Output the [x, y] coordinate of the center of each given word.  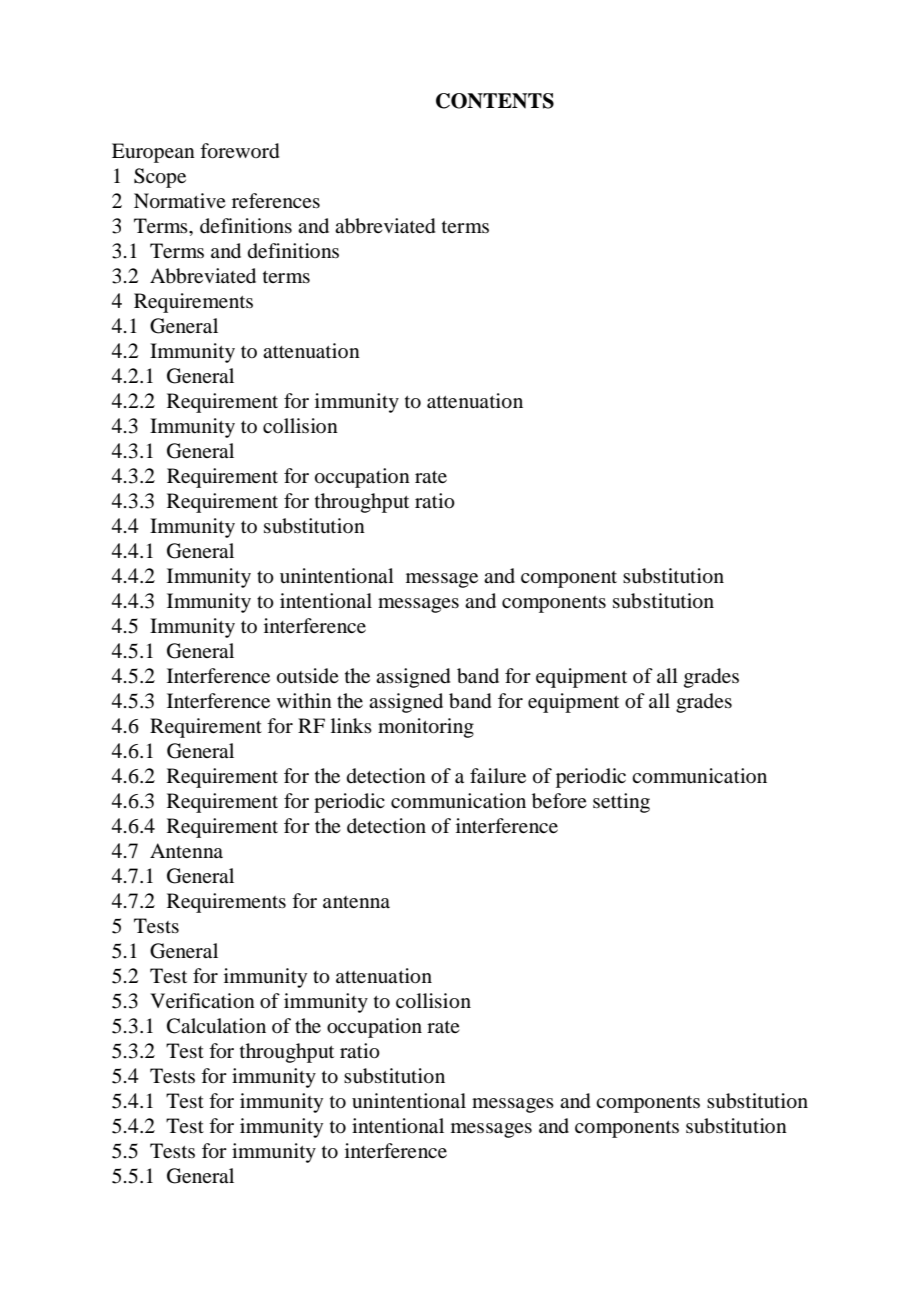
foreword [239, 151]
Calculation [216, 1026]
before [559, 801]
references [276, 200]
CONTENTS [495, 101]
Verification [202, 1001]
